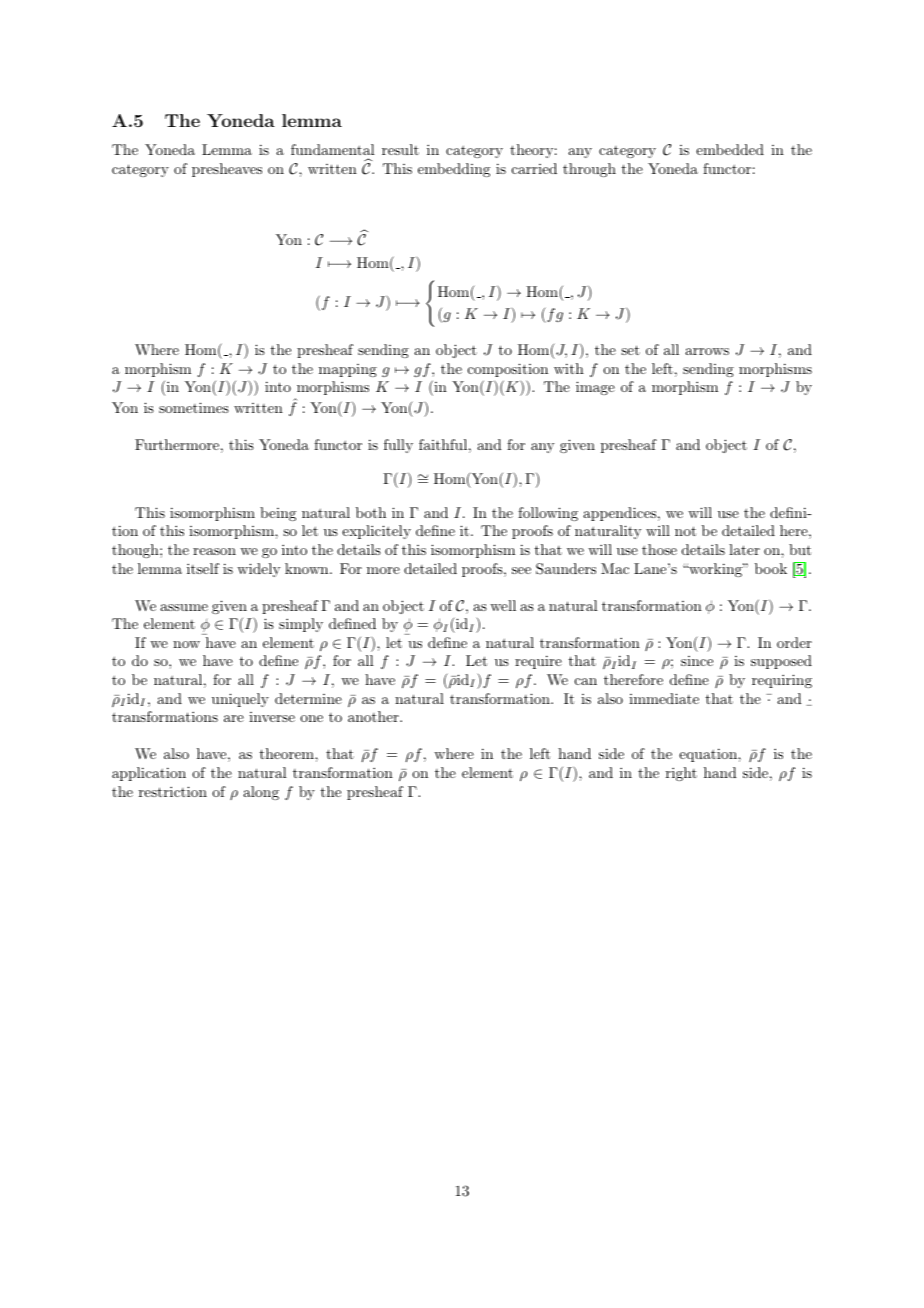 The height and width of the document is (1308, 924). I want to click on faithful, so click(443, 444).
